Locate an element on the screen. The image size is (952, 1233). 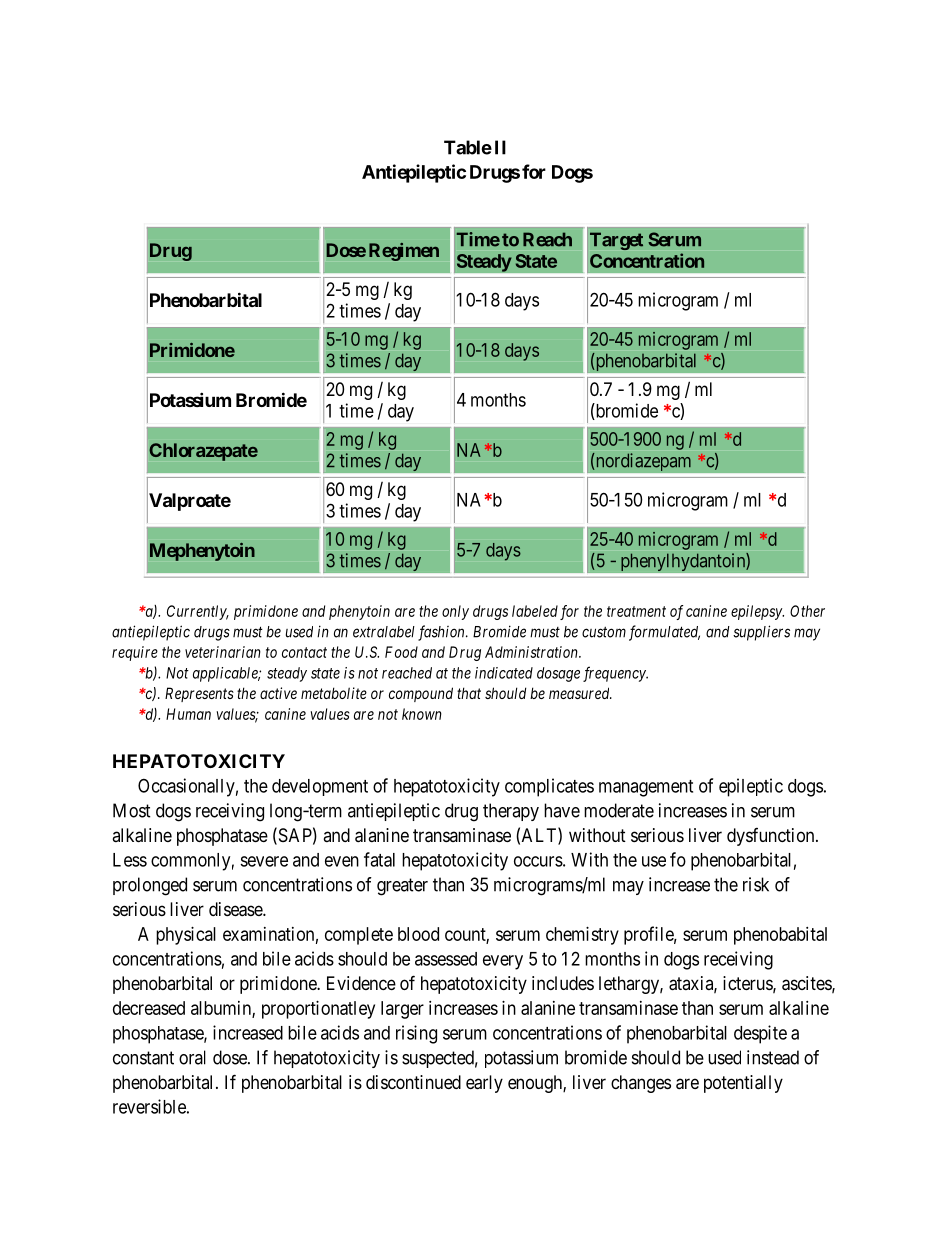
veterinarian is located at coordinates (223, 652).
